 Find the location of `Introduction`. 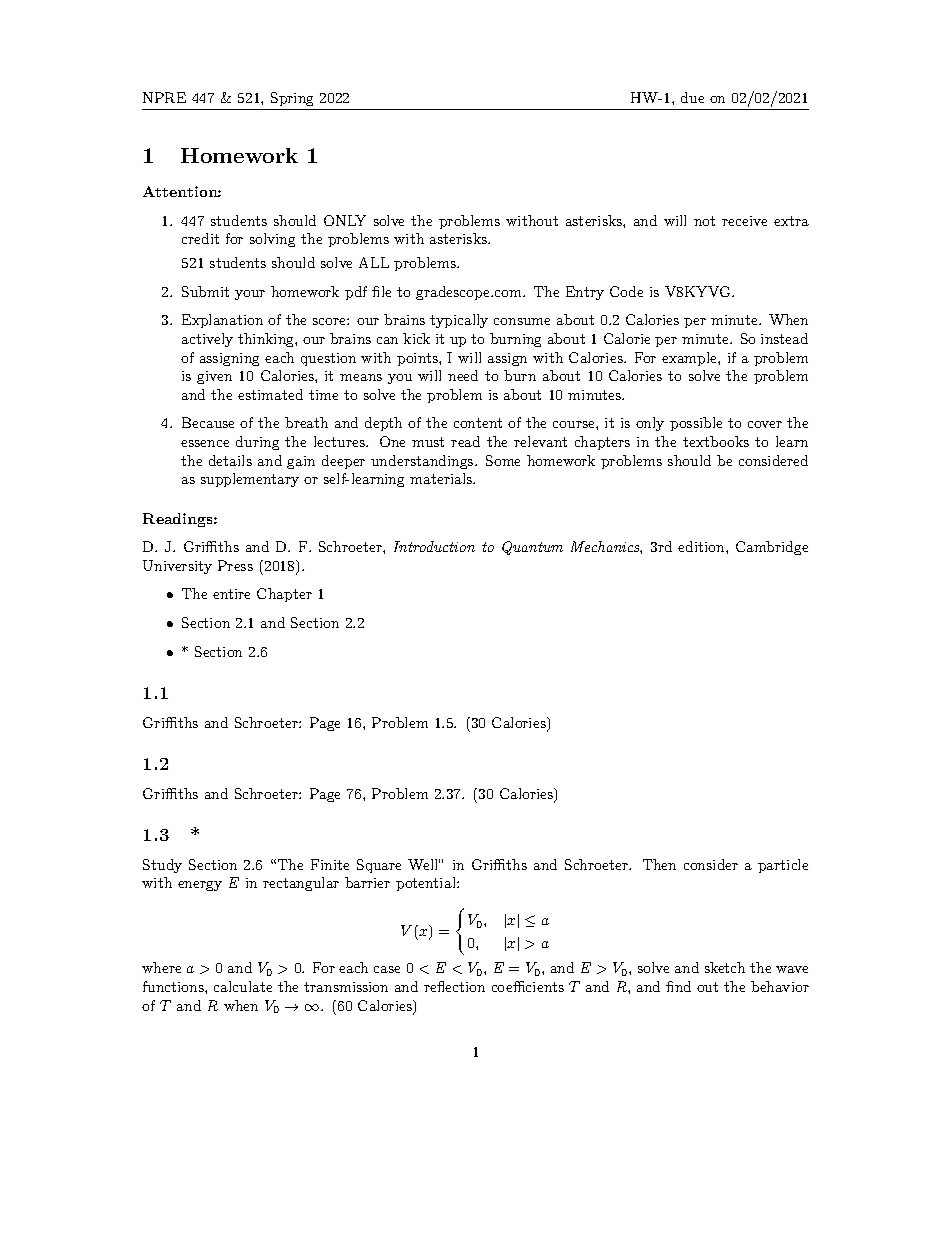

Introduction is located at coordinates (434, 546).
